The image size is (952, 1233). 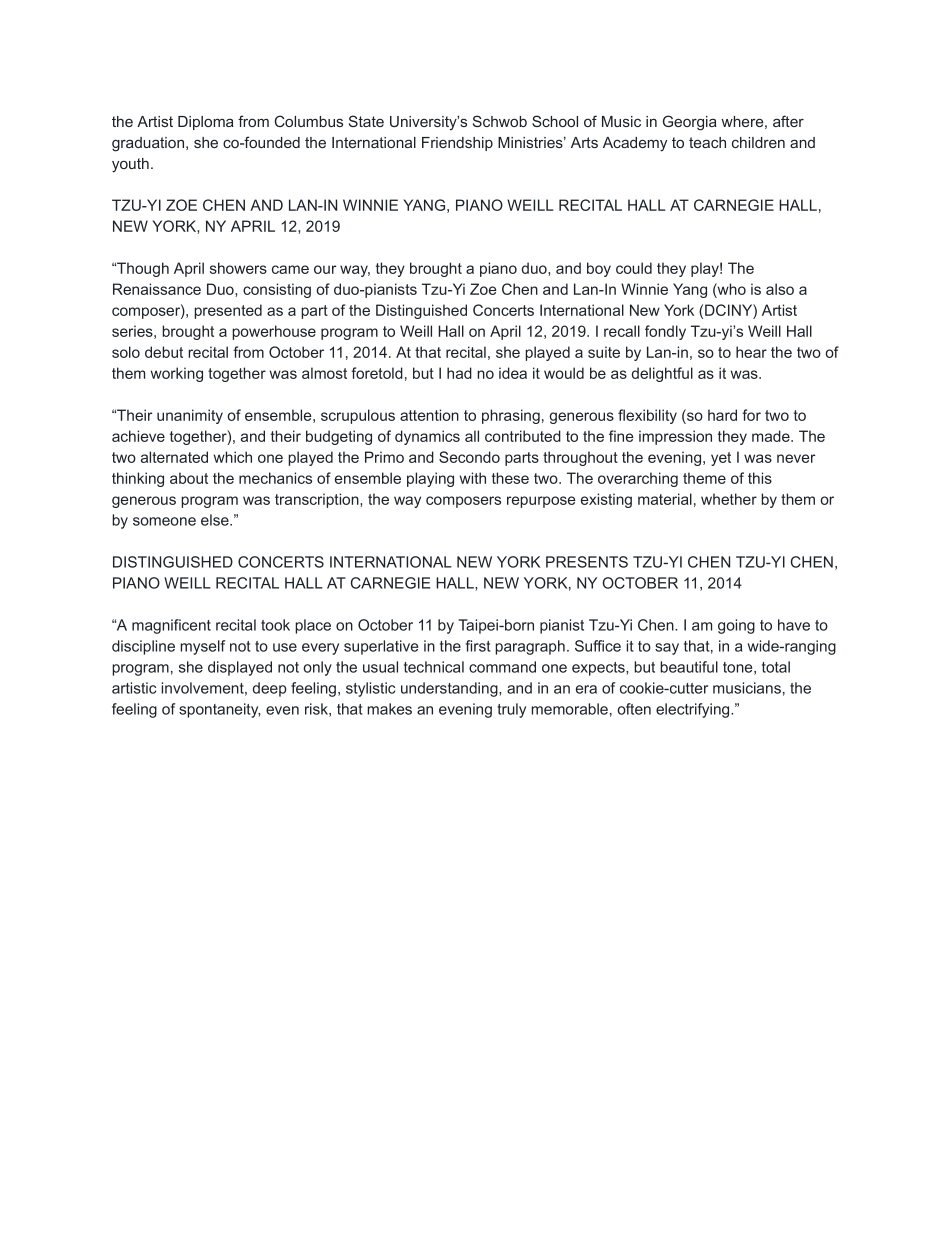 What do you see at coordinates (473, 478) in the document?
I see `with` at bounding box center [473, 478].
